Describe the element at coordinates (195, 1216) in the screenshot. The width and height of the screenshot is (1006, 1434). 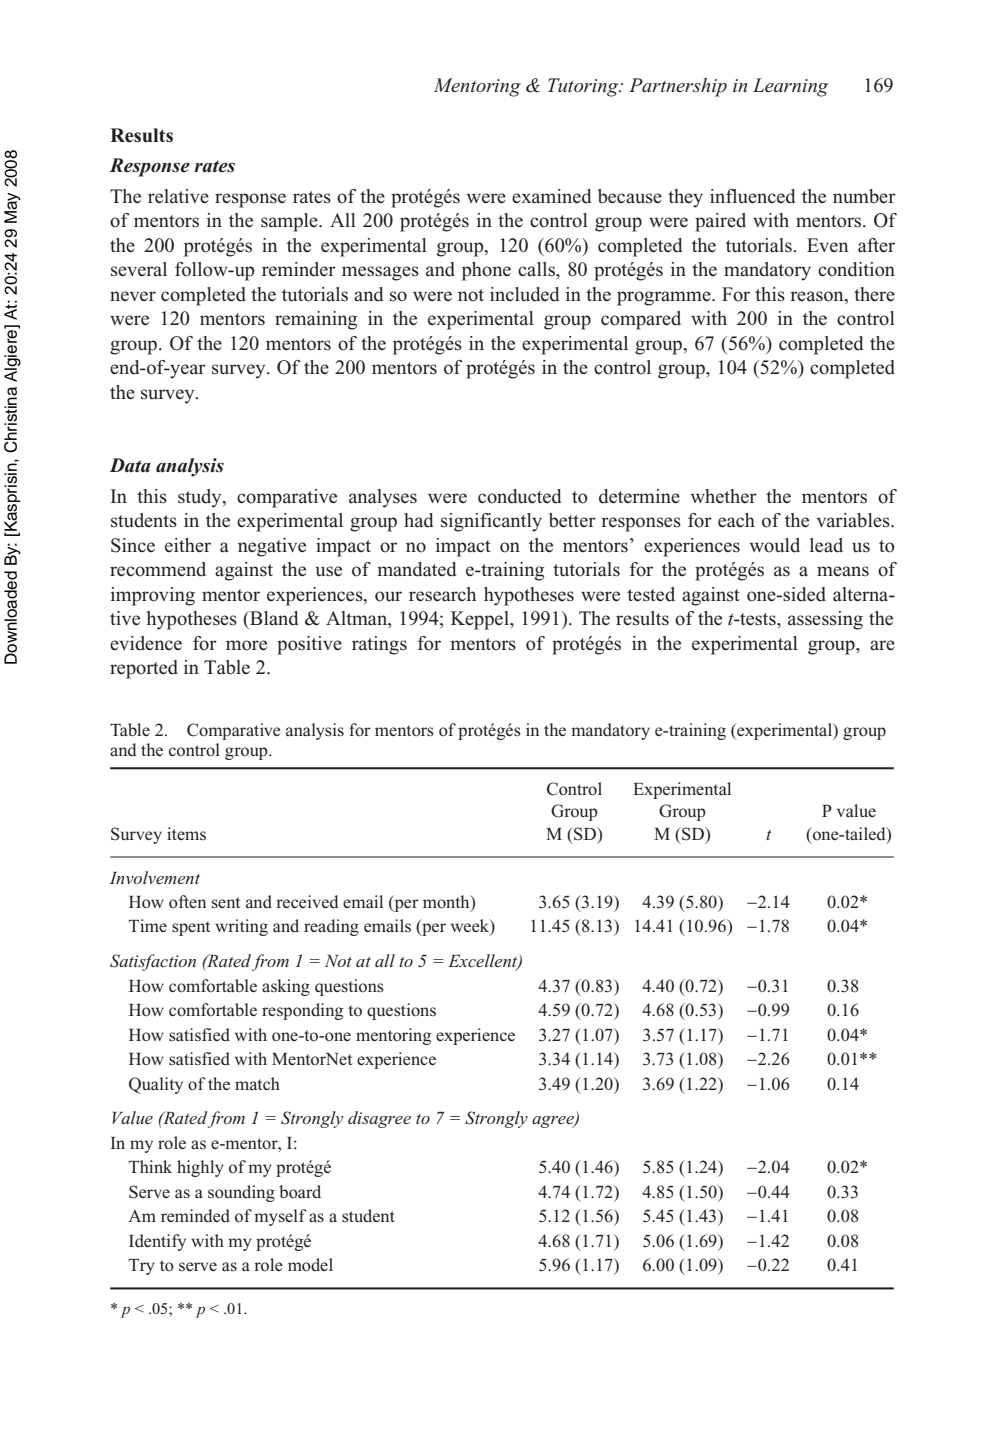
I see `reminded` at that location.
